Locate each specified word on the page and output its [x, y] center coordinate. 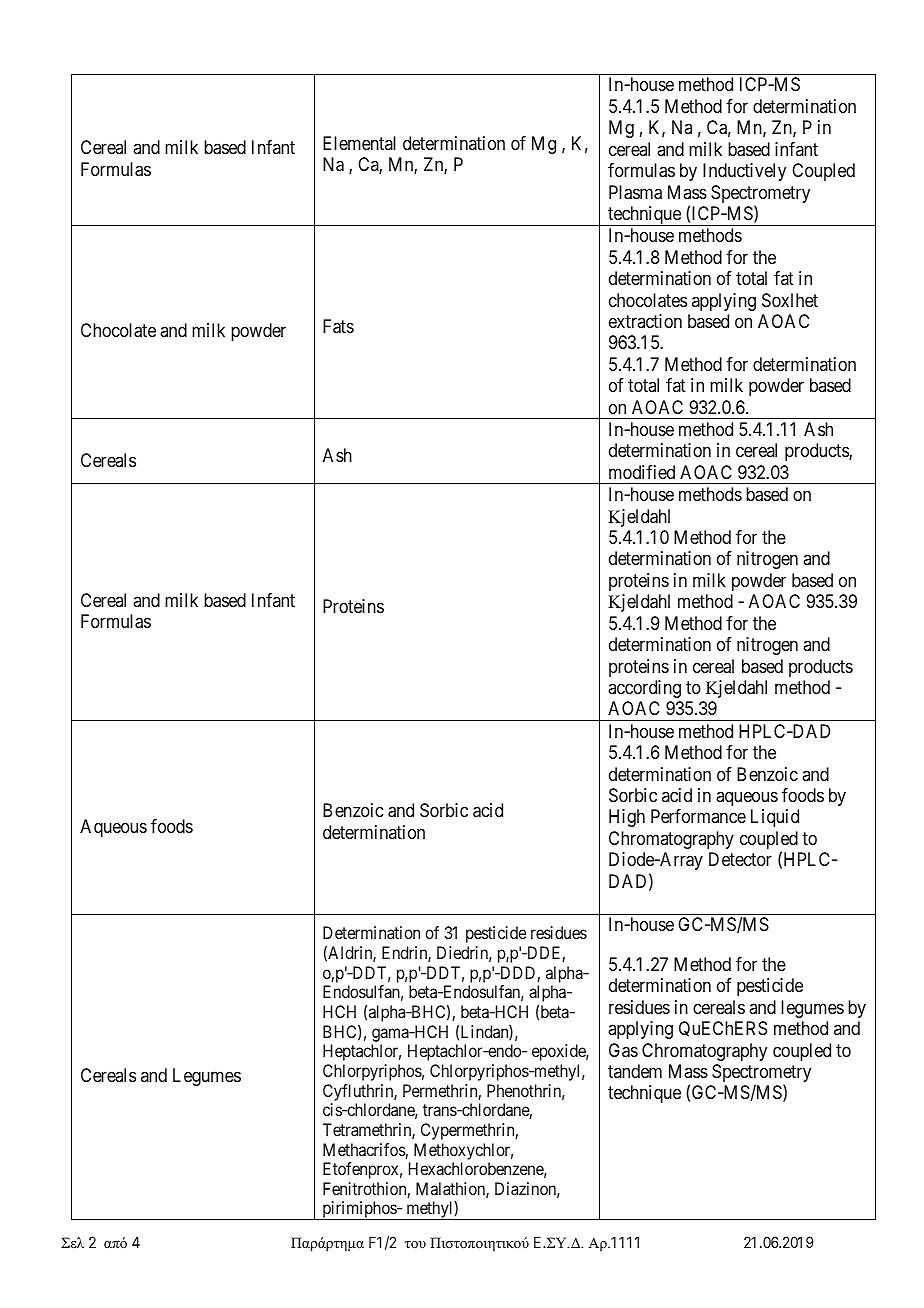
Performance [698, 816]
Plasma [635, 192]
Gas [623, 1050]
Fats [338, 326]
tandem [635, 1071]
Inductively [744, 172]
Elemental [359, 143]
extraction [645, 321]
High [627, 818]
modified [642, 472]
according [644, 689]
